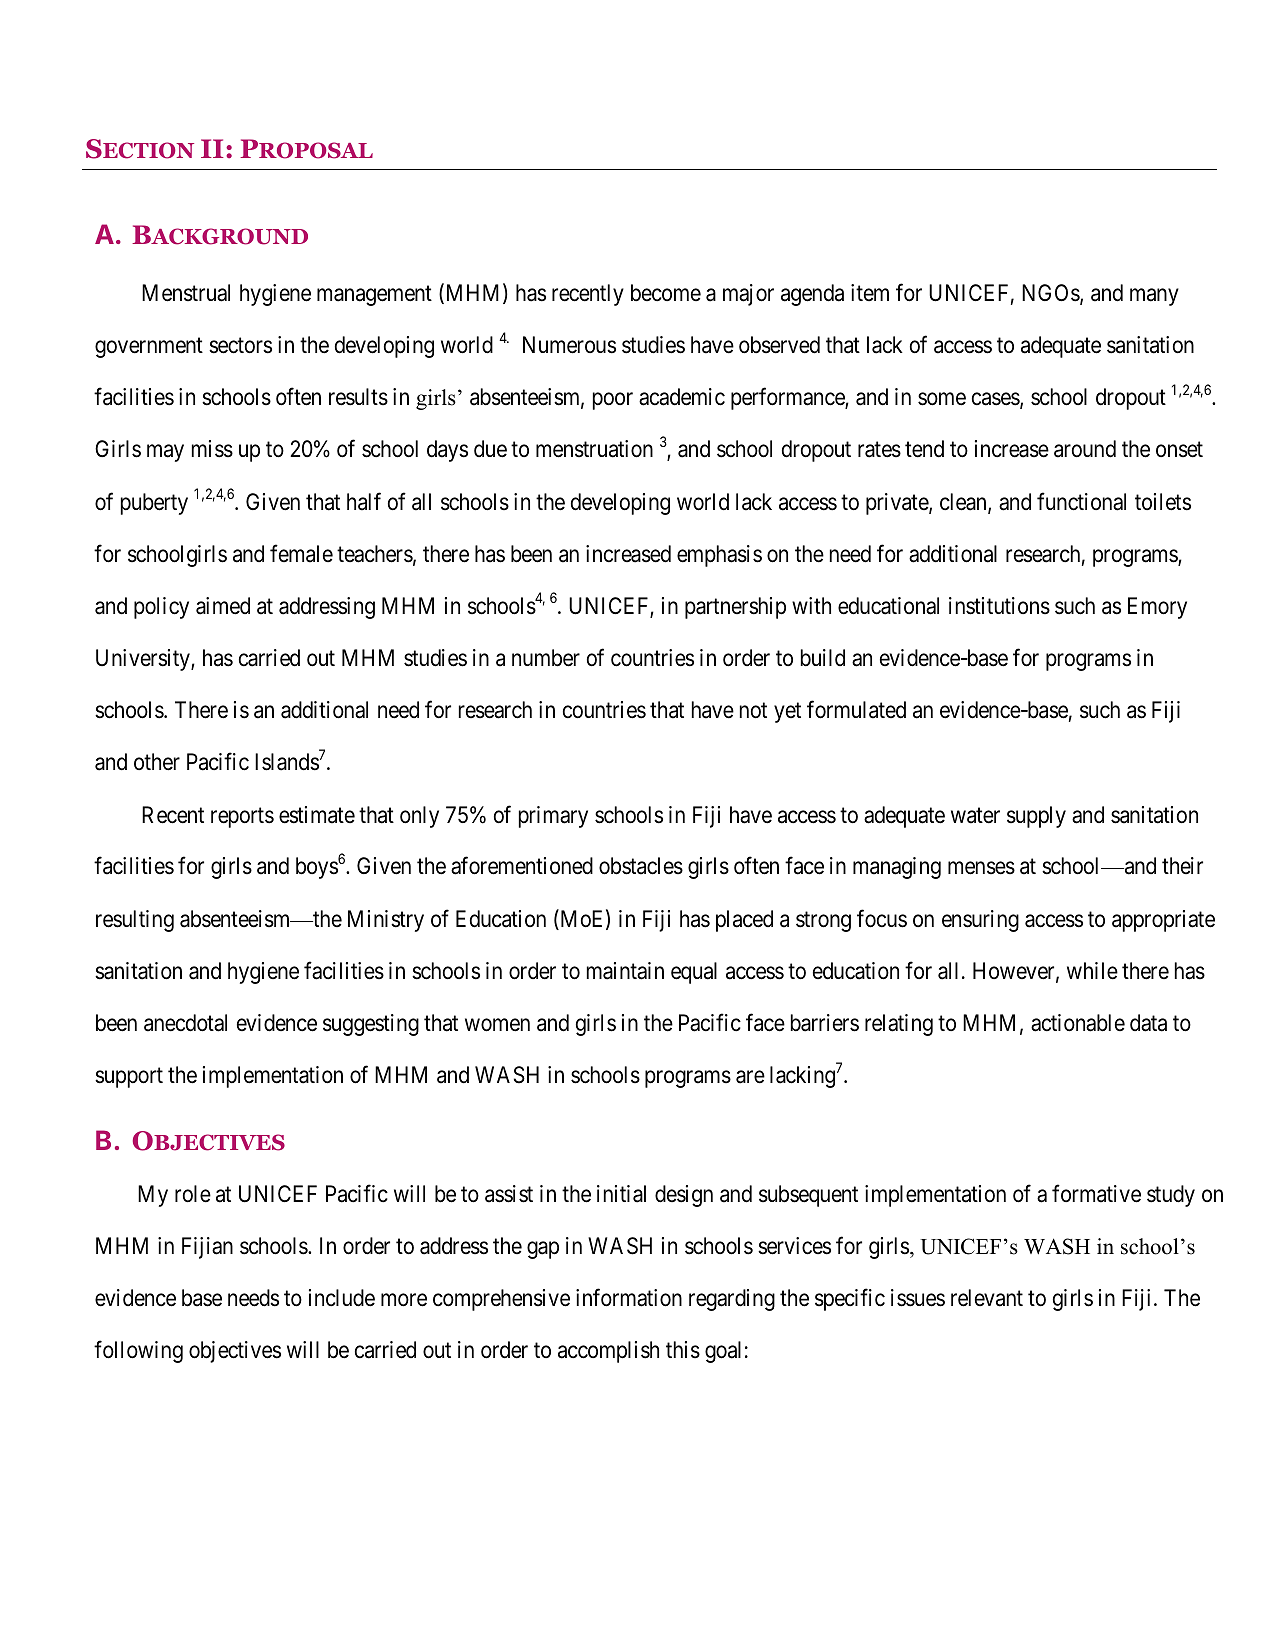 The width and height of the screenshot is (1261, 1632). I want to click on emphasis, so click(719, 556).
